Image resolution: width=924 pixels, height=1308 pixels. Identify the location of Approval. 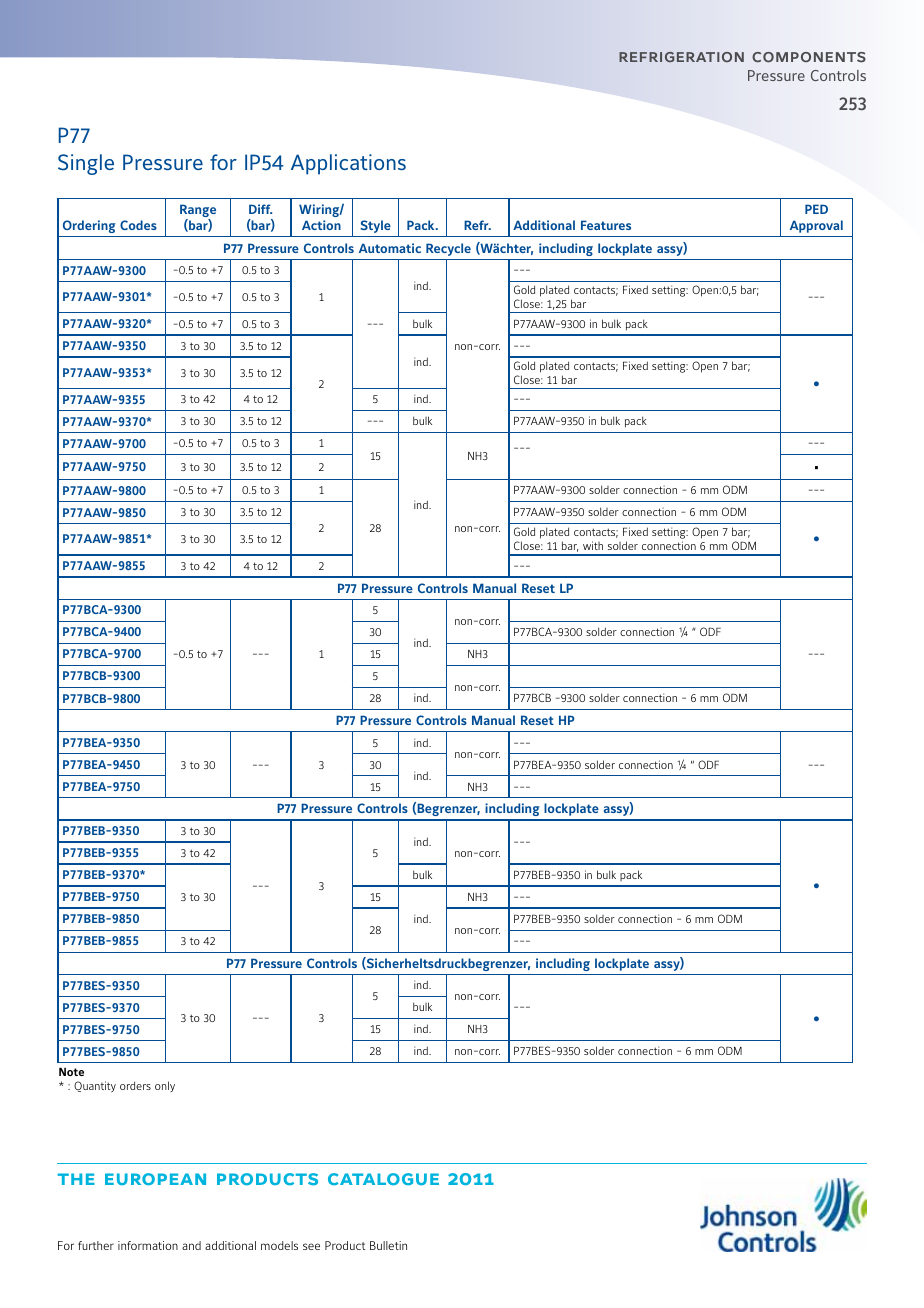
(816, 226).
